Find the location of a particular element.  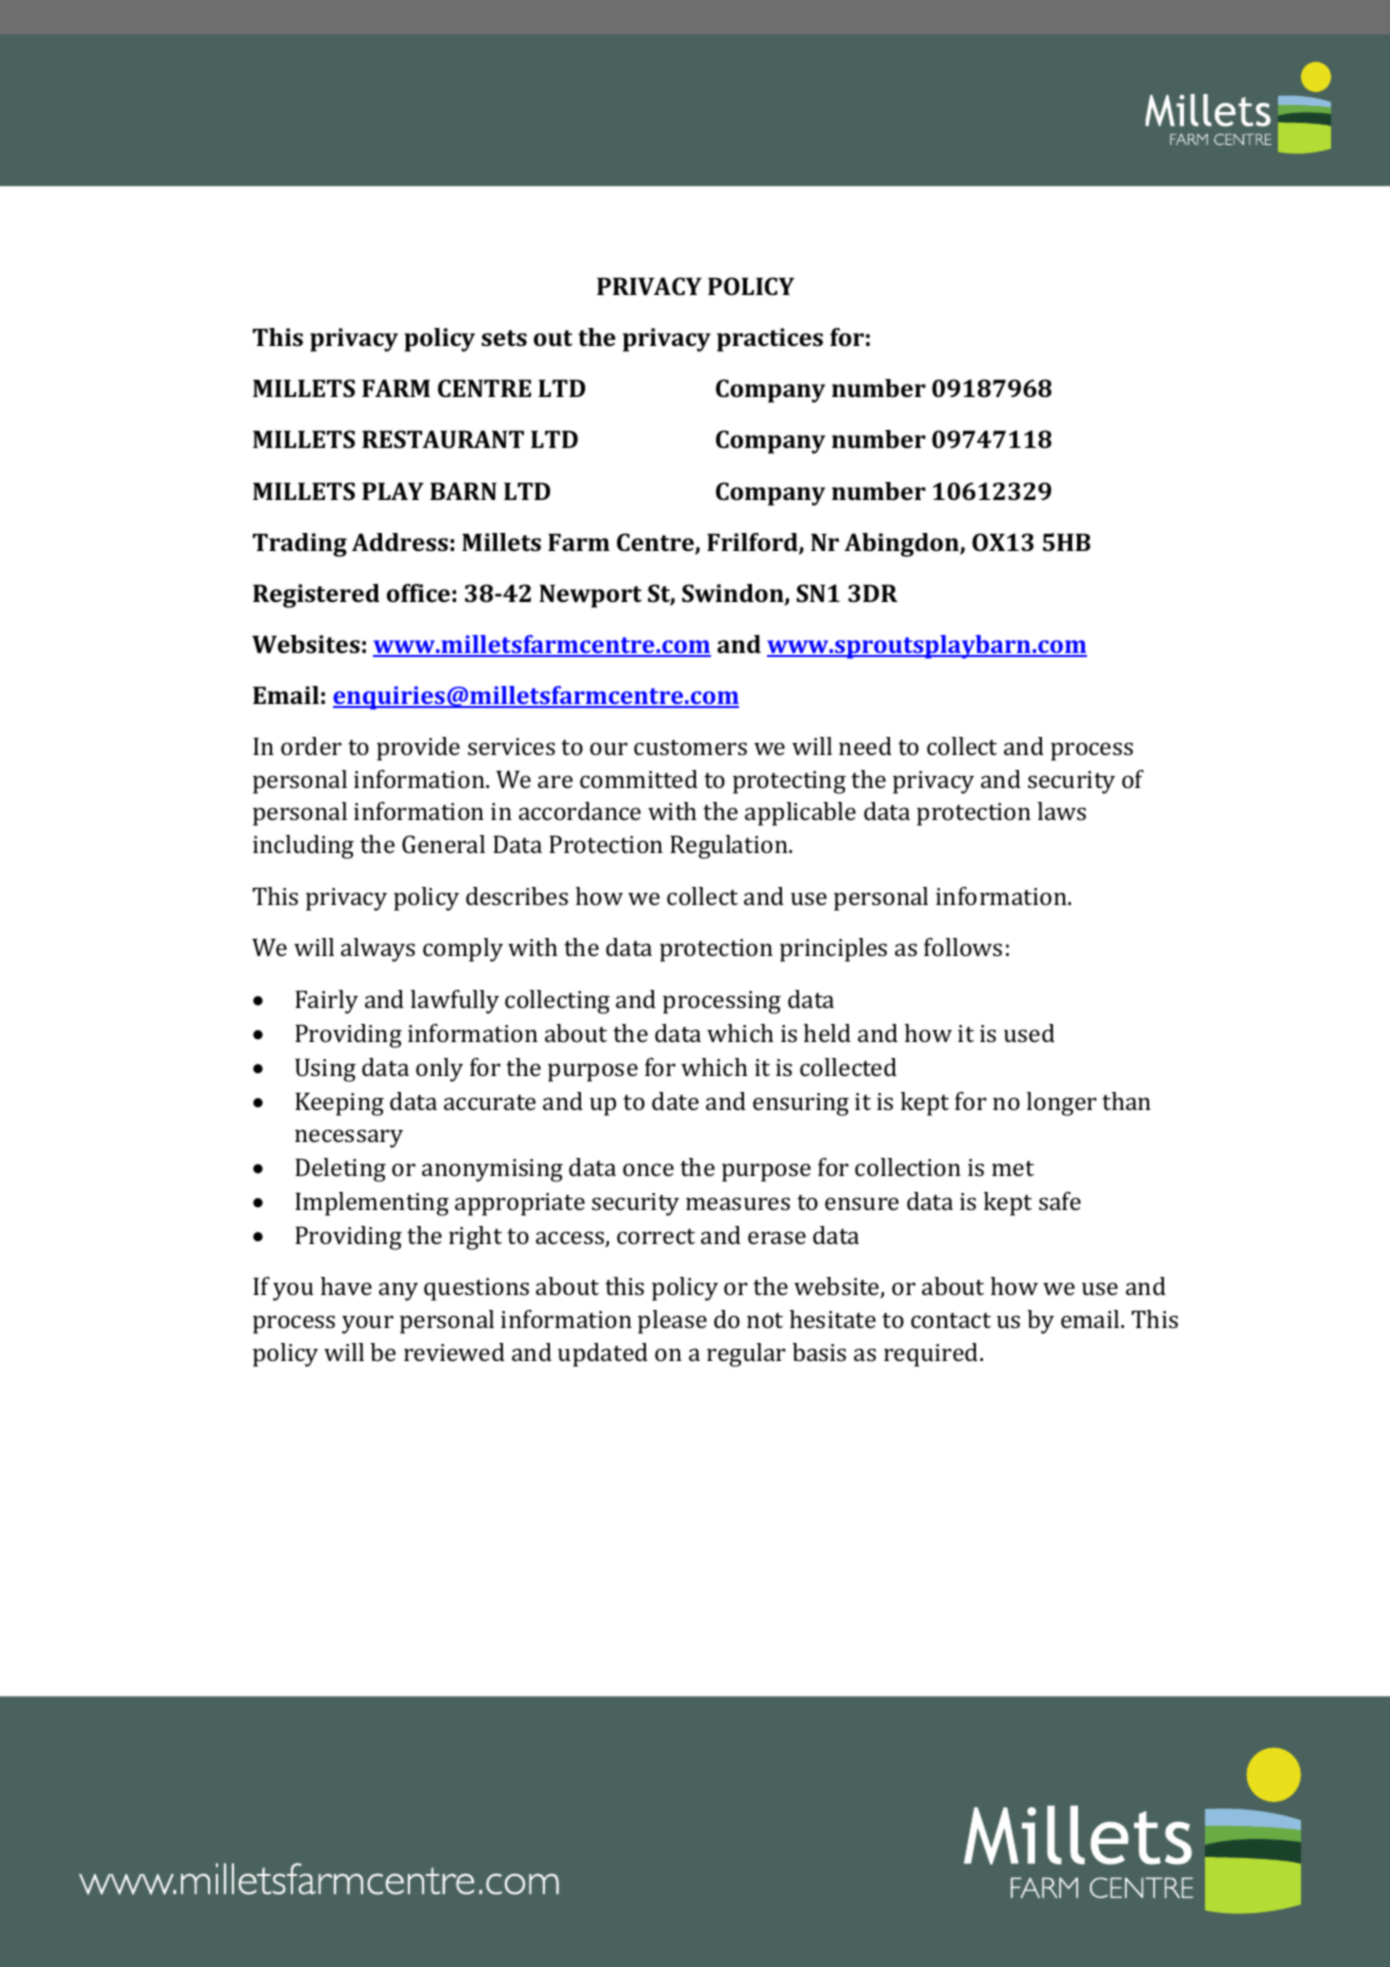

please is located at coordinates (672, 1322).
